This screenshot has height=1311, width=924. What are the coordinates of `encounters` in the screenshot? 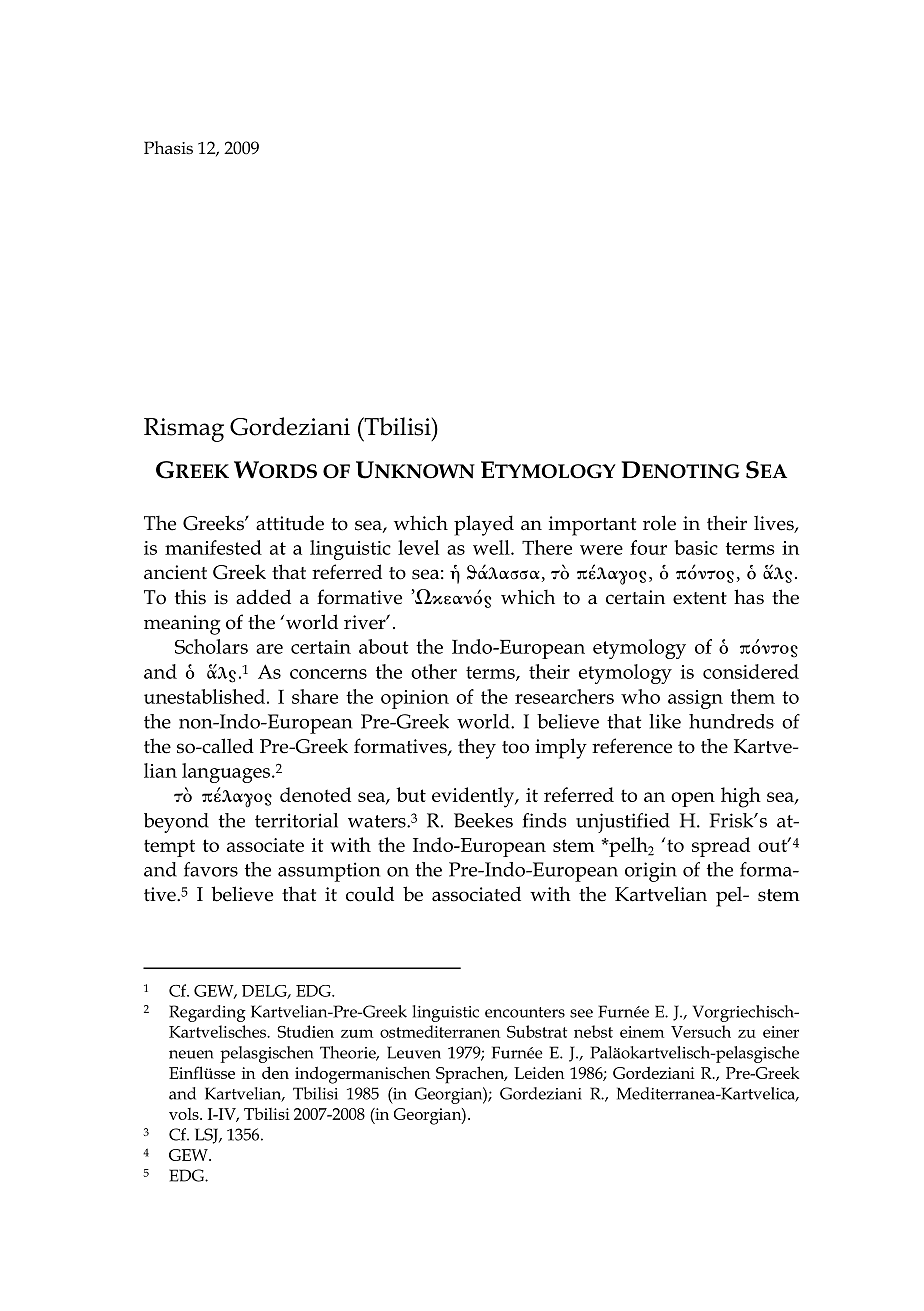 It's located at (525, 1012).
